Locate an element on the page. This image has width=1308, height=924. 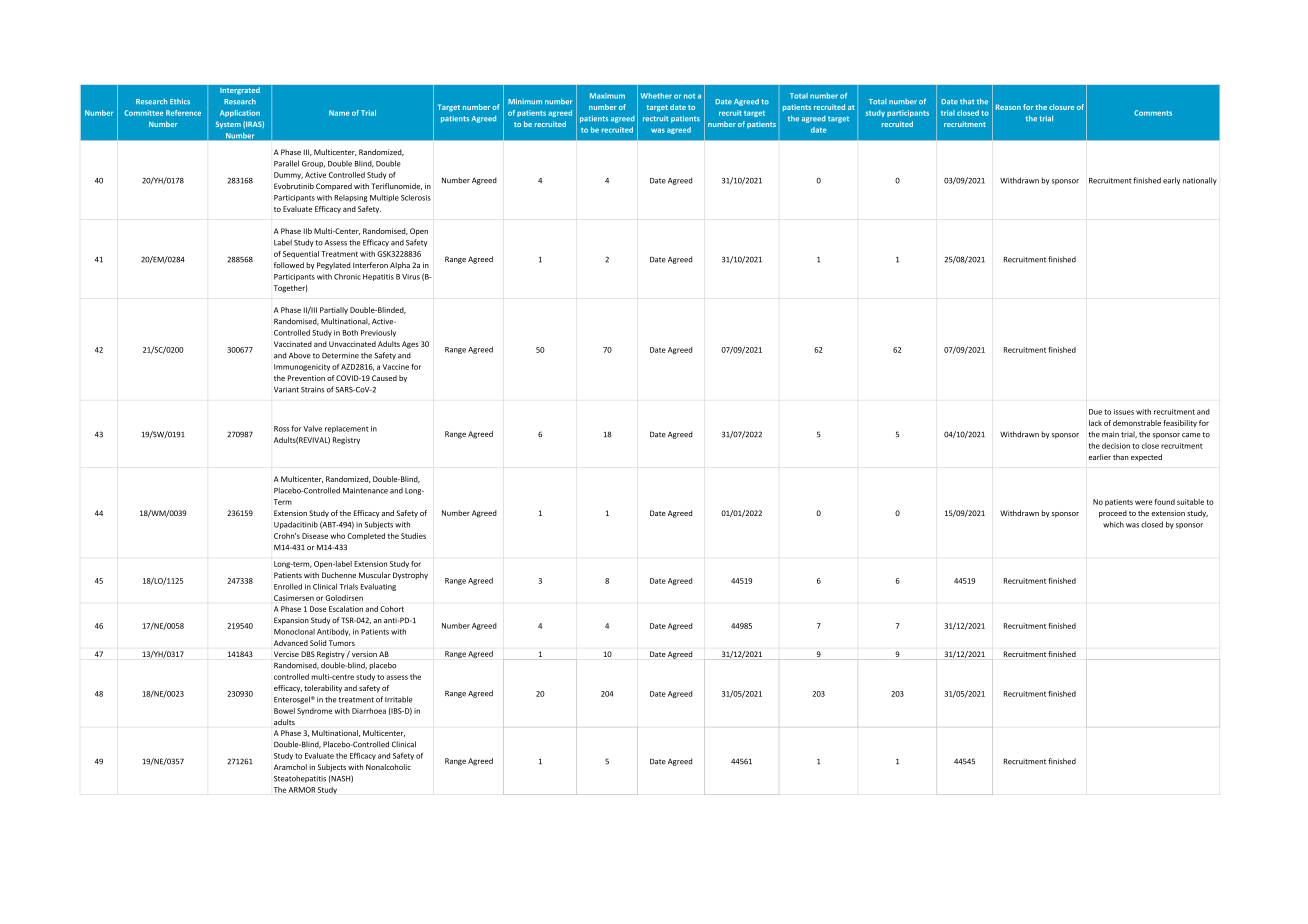
Vaccine is located at coordinates (395, 367).
